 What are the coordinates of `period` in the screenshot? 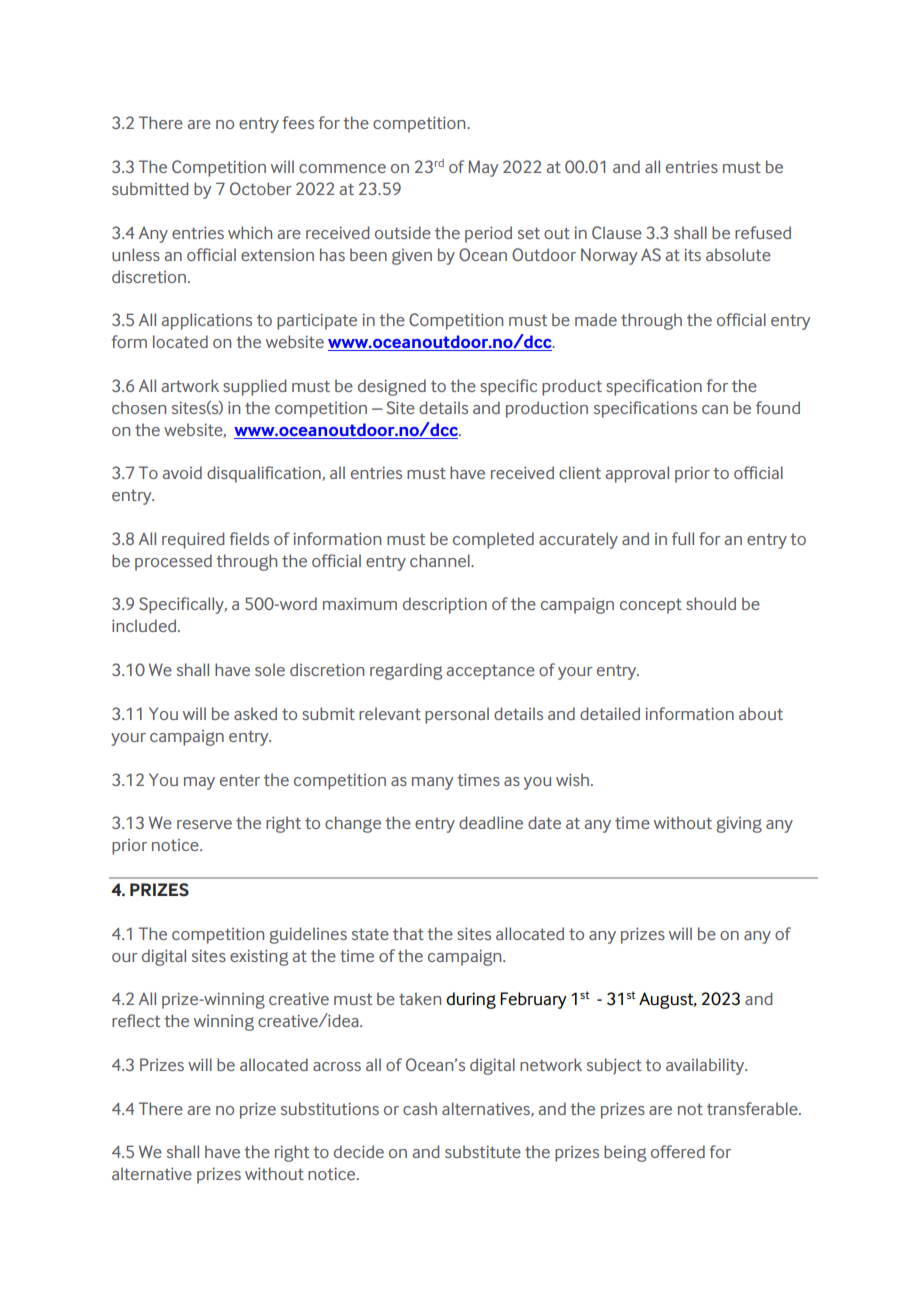 It's located at (488, 234).
